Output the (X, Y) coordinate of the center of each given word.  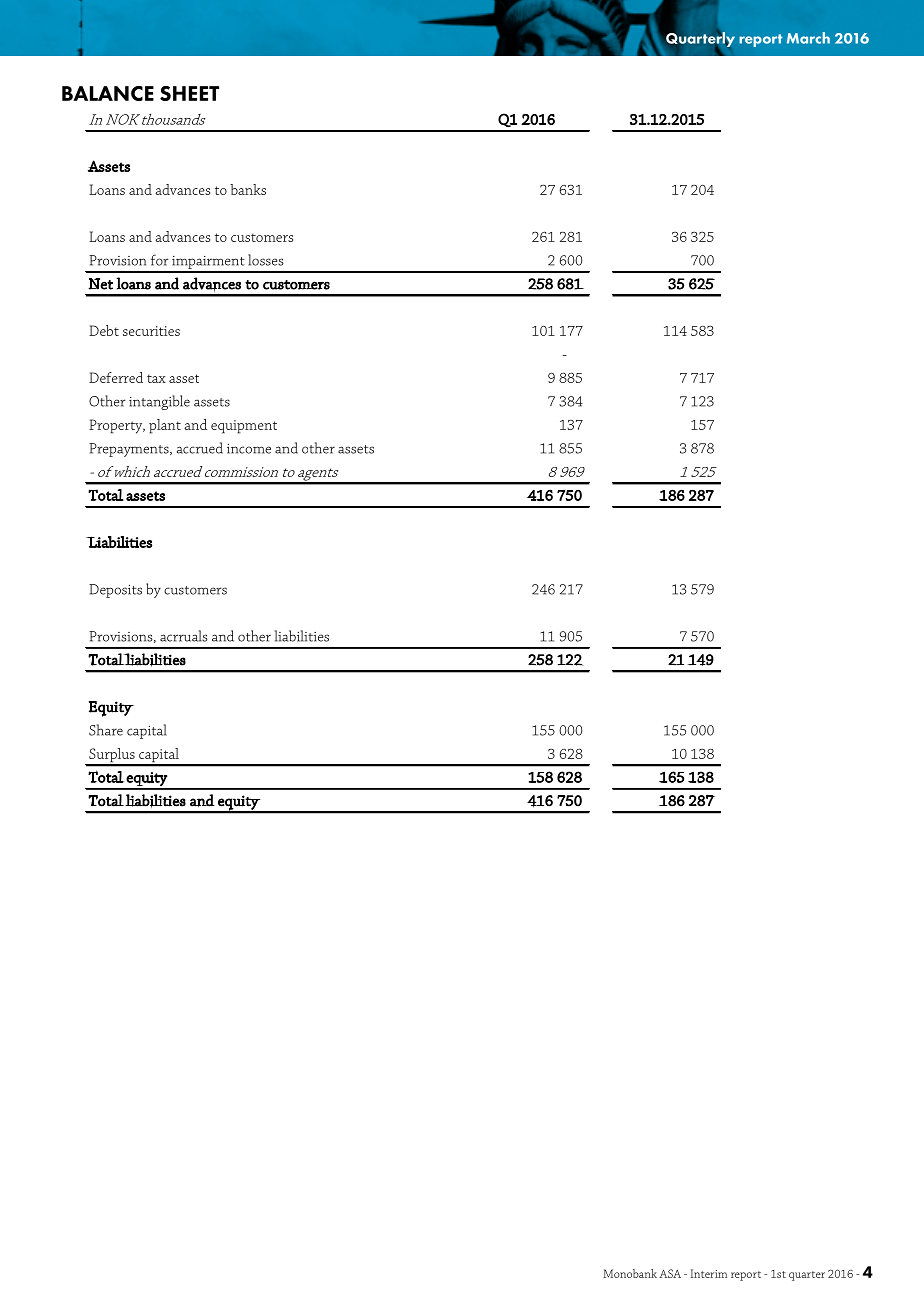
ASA (670, 1273)
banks (248, 189)
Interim (708, 1273)
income (249, 448)
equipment (244, 427)
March (808, 38)
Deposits (115, 591)
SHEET (189, 93)
